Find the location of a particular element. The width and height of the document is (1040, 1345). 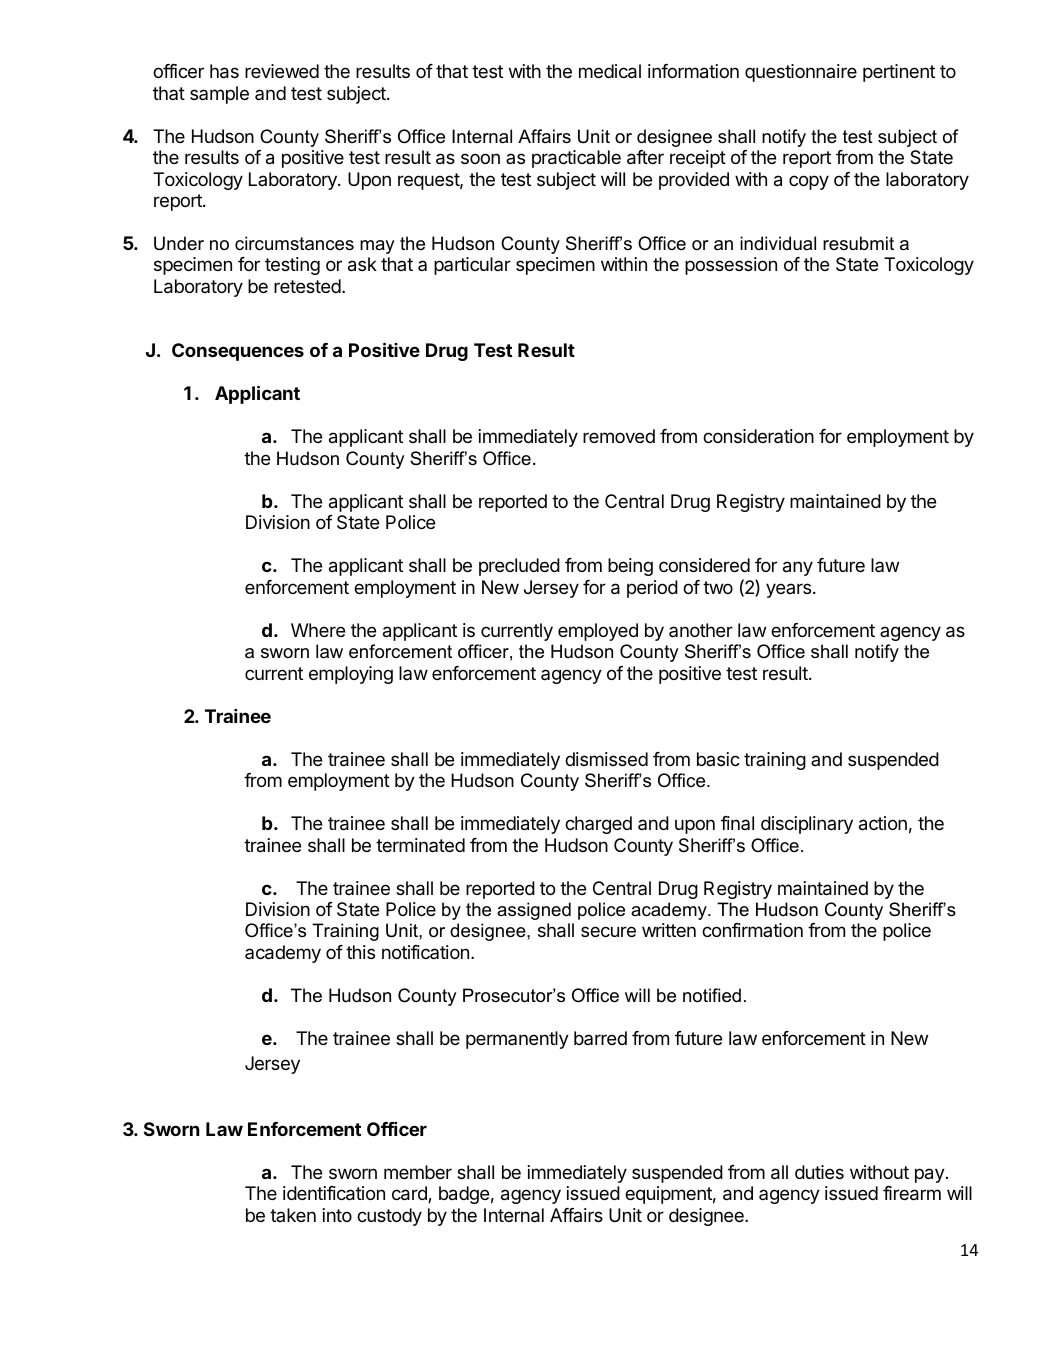

questionnaire is located at coordinates (801, 73).
